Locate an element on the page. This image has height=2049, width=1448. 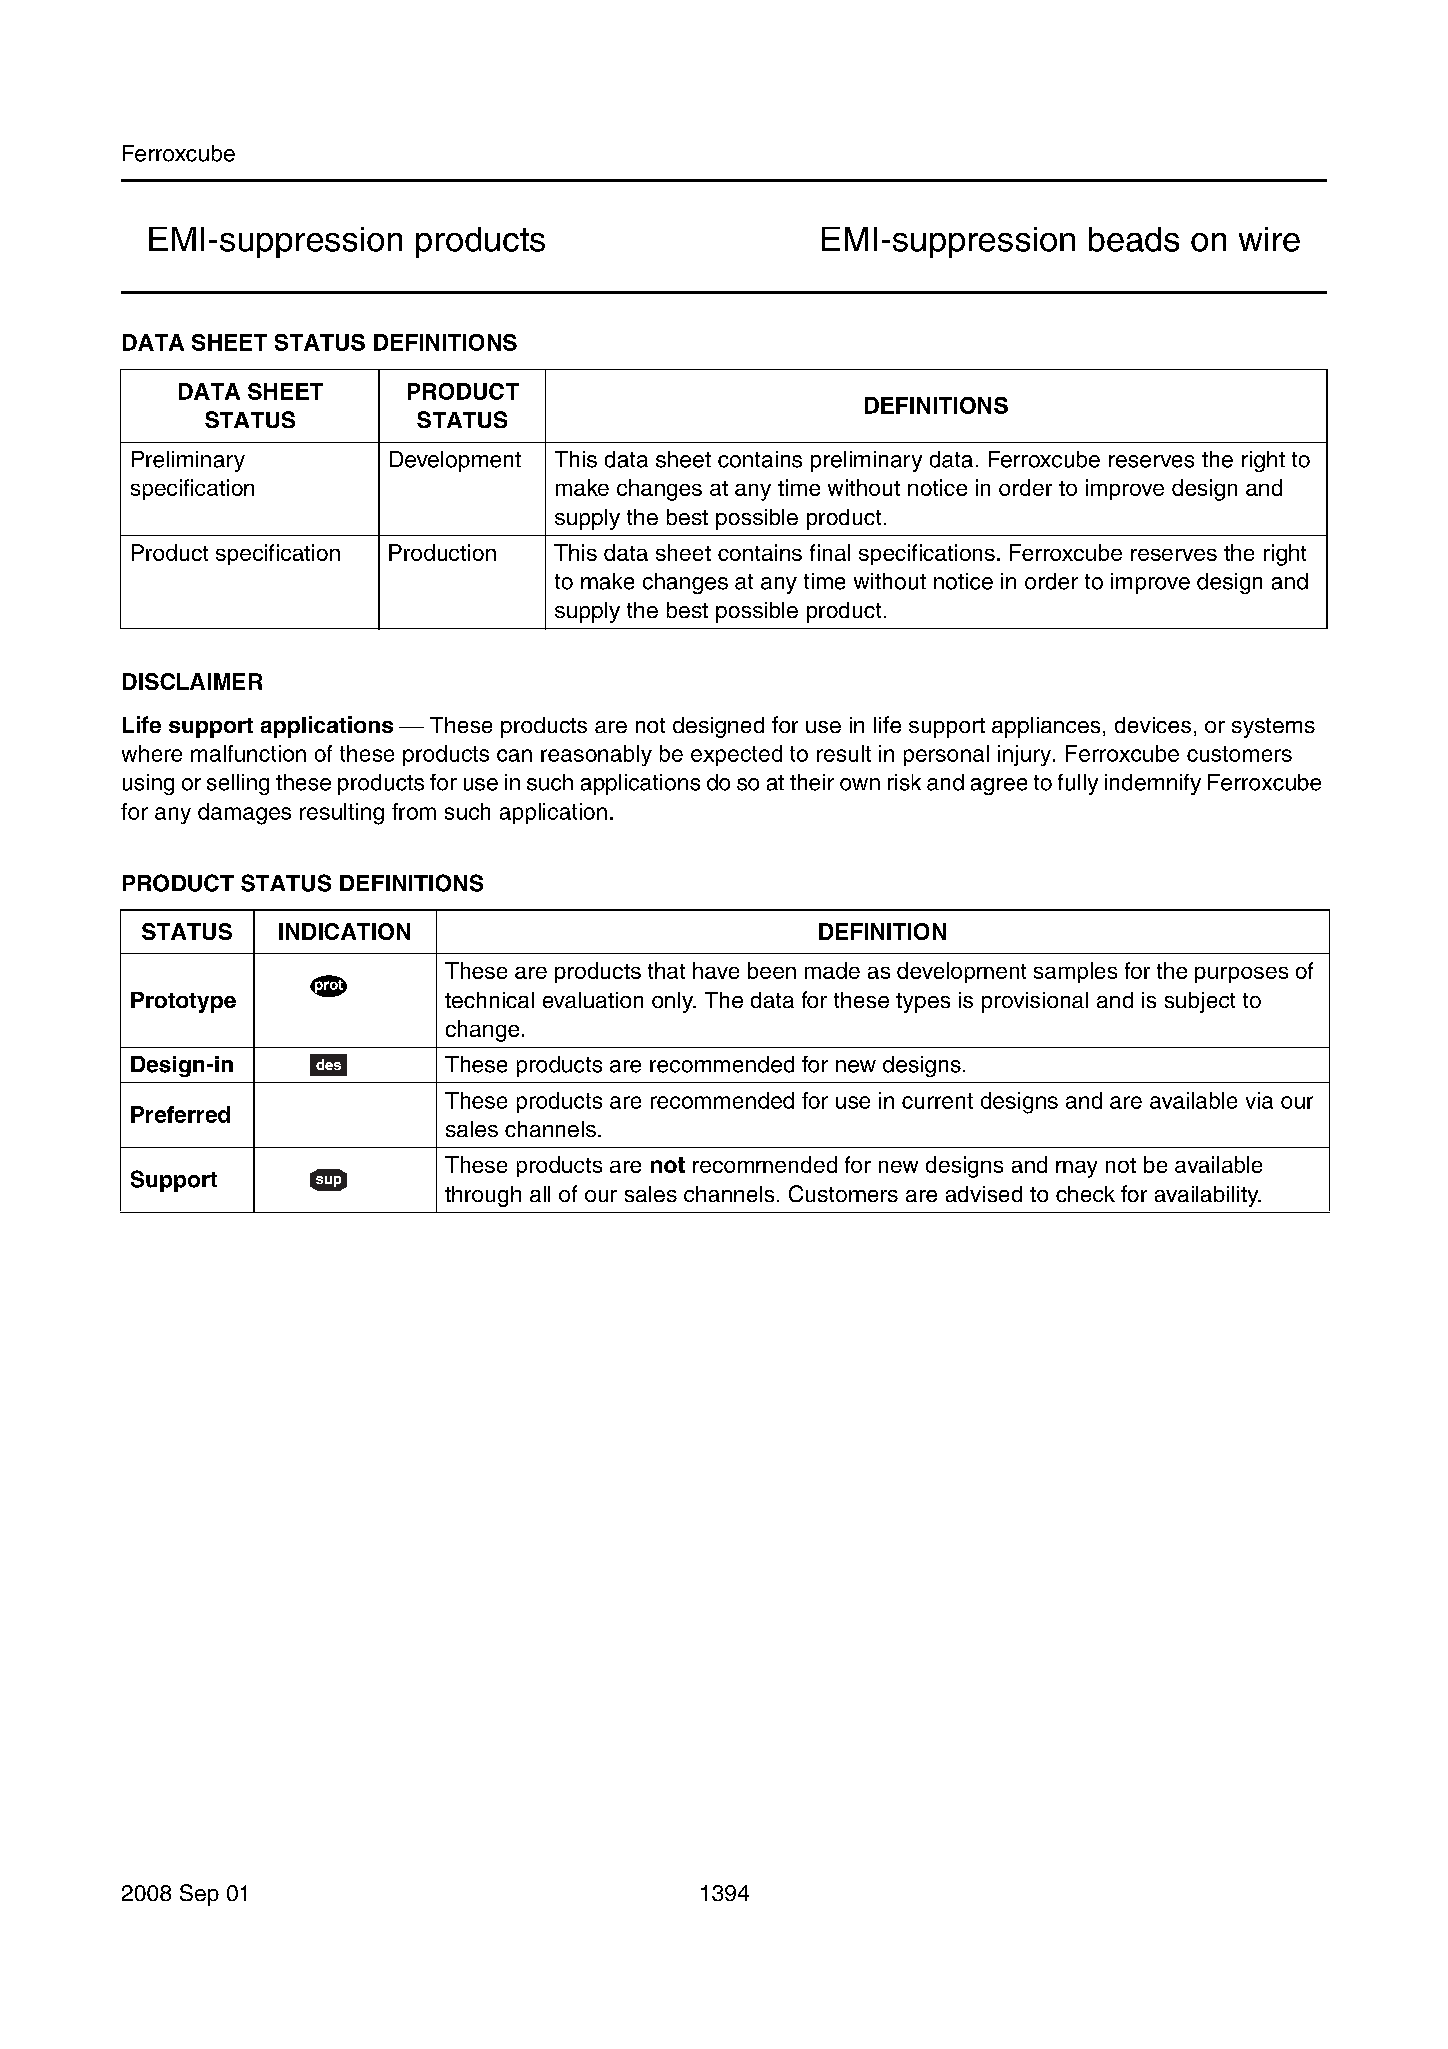
expected is located at coordinates (736, 755).
